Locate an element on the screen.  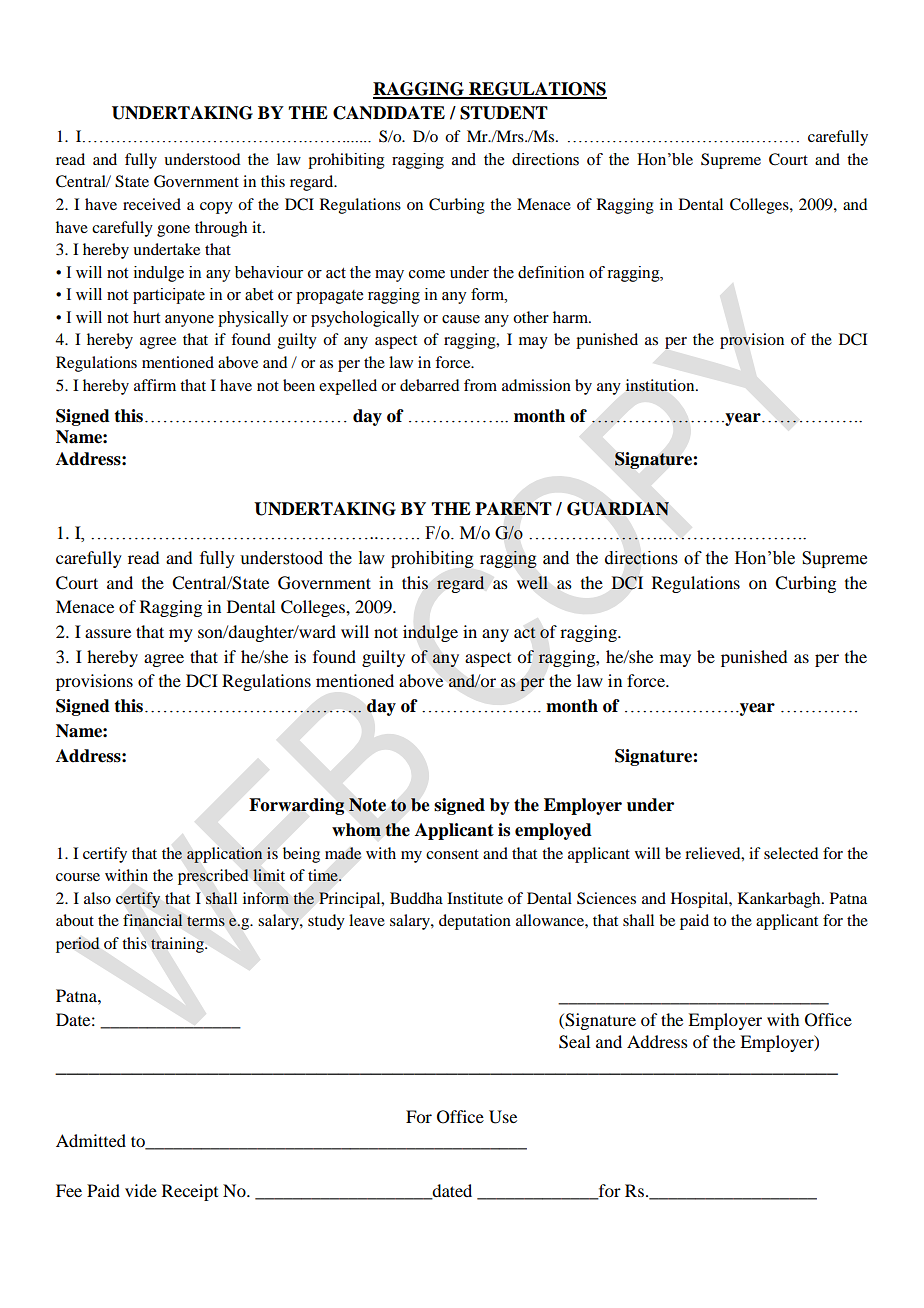
training is located at coordinates (178, 945).
